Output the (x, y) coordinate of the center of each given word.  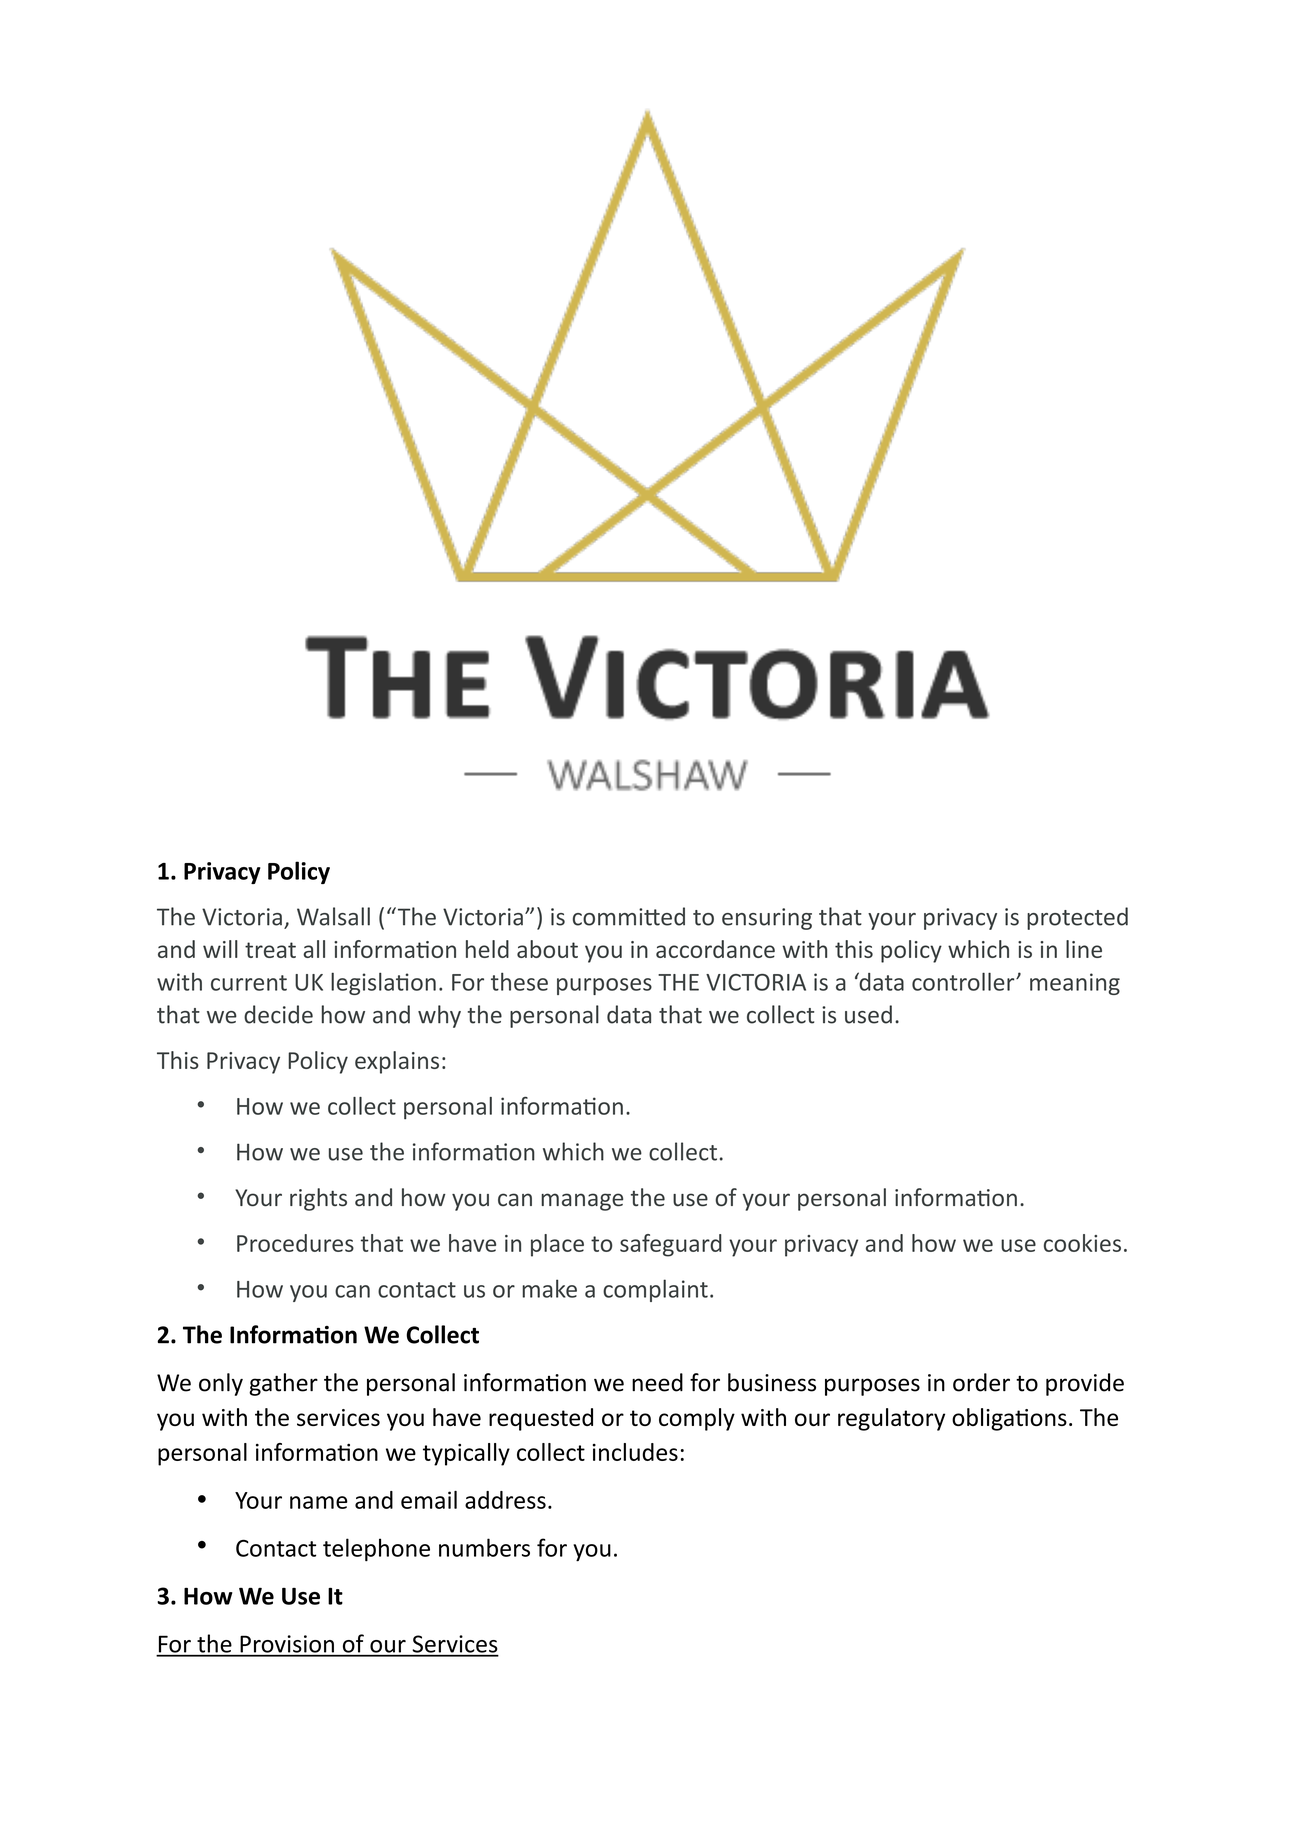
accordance (715, 949)
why (439, 1016)
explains (397, 1062)
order (981, 1382)
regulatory (891, 1419)
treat (270, 950)
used (868, 1014)
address (505, 1500)
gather (283, 1384)
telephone (376, 1550)
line (1084, 949)
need (657, 1382)
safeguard (671, 1245)
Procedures (295, 1243)
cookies (1082, 1243)
